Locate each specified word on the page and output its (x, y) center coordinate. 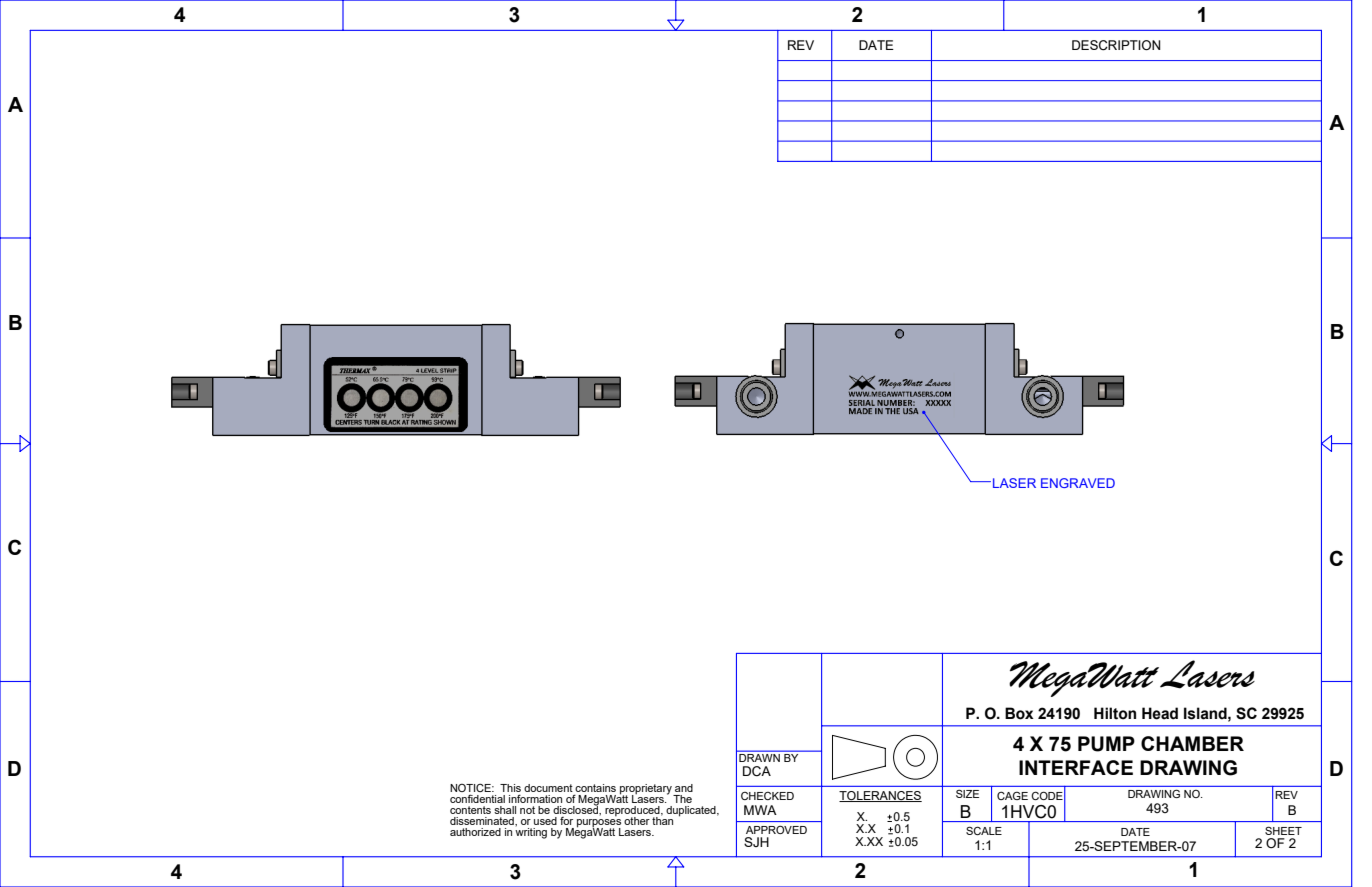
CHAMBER (1192, 743)
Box (1019, 713)
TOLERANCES (880, 796)
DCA (757, 771)
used (545, 821)
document (548, 788)
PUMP (1106, 744)
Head (1160, 713)
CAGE (1012, 795)
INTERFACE (1076, 767)
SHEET (1283, 831)
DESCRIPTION (1116, 45)
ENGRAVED (1078, 483)
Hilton (1115, 713)
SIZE (967, 793)
